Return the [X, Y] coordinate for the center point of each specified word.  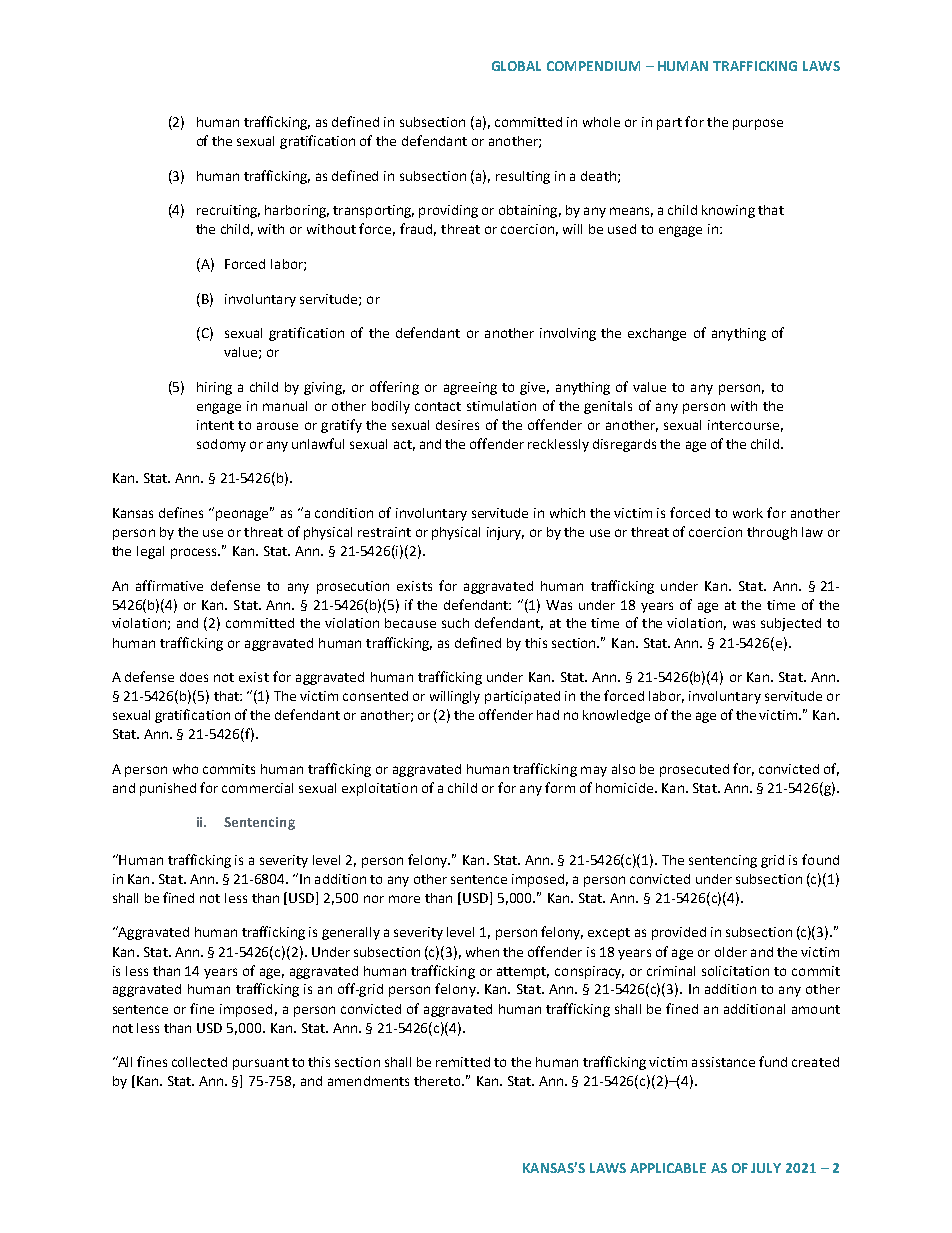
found [820, 859]
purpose [758, 124]
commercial [257, 788]
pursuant [261, 1064]
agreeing [470, 388]
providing [448, 211]
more [404, 899]
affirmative [169, 585]
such [455, 623]
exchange [657, 334]
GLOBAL [516, 66]
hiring [214, 388]
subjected [791, 624]
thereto [438, 1081]
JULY [766, 1168]
